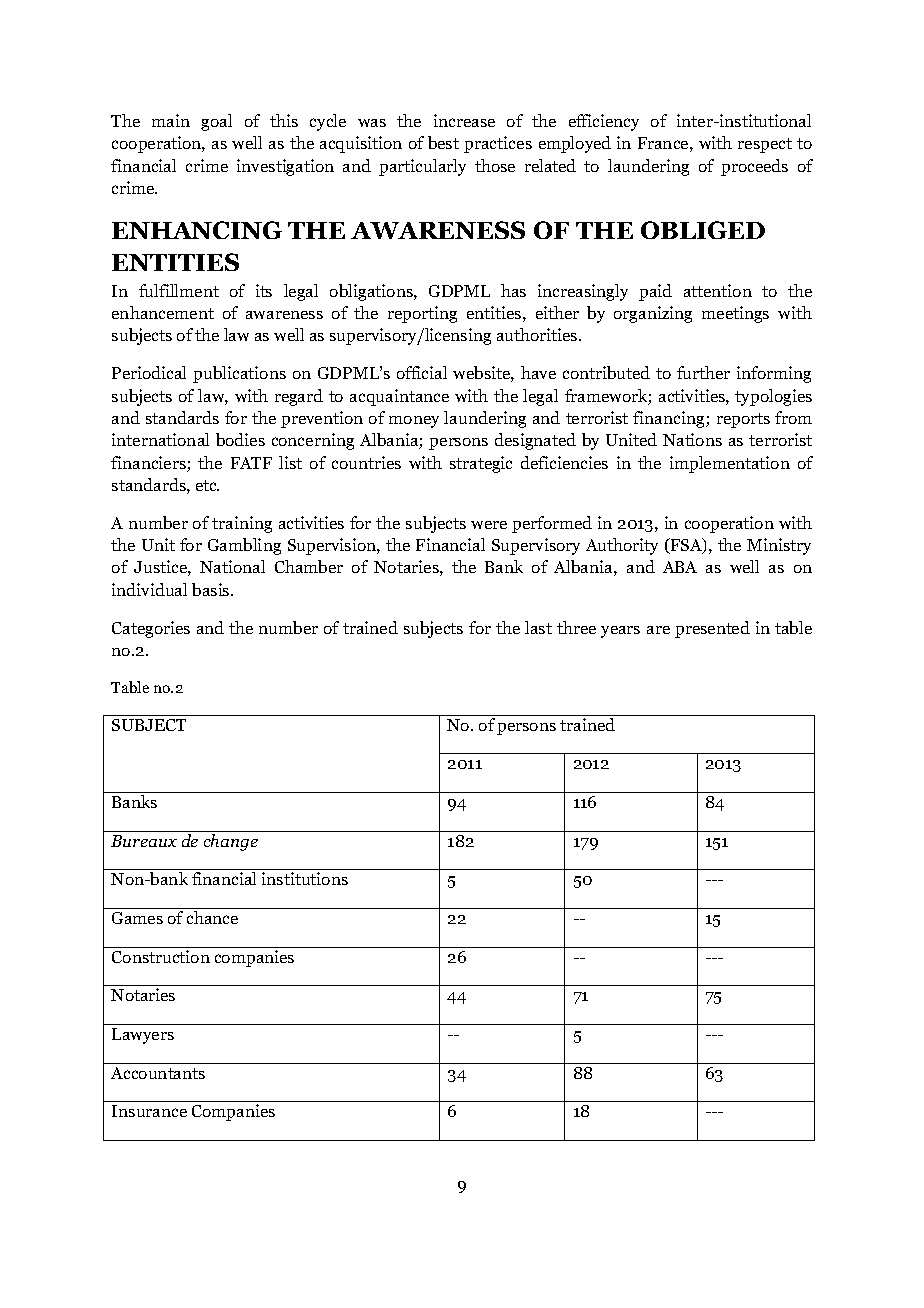  Describe the element at coordinates (239, 374) in the image. I see `publications` at that location.
